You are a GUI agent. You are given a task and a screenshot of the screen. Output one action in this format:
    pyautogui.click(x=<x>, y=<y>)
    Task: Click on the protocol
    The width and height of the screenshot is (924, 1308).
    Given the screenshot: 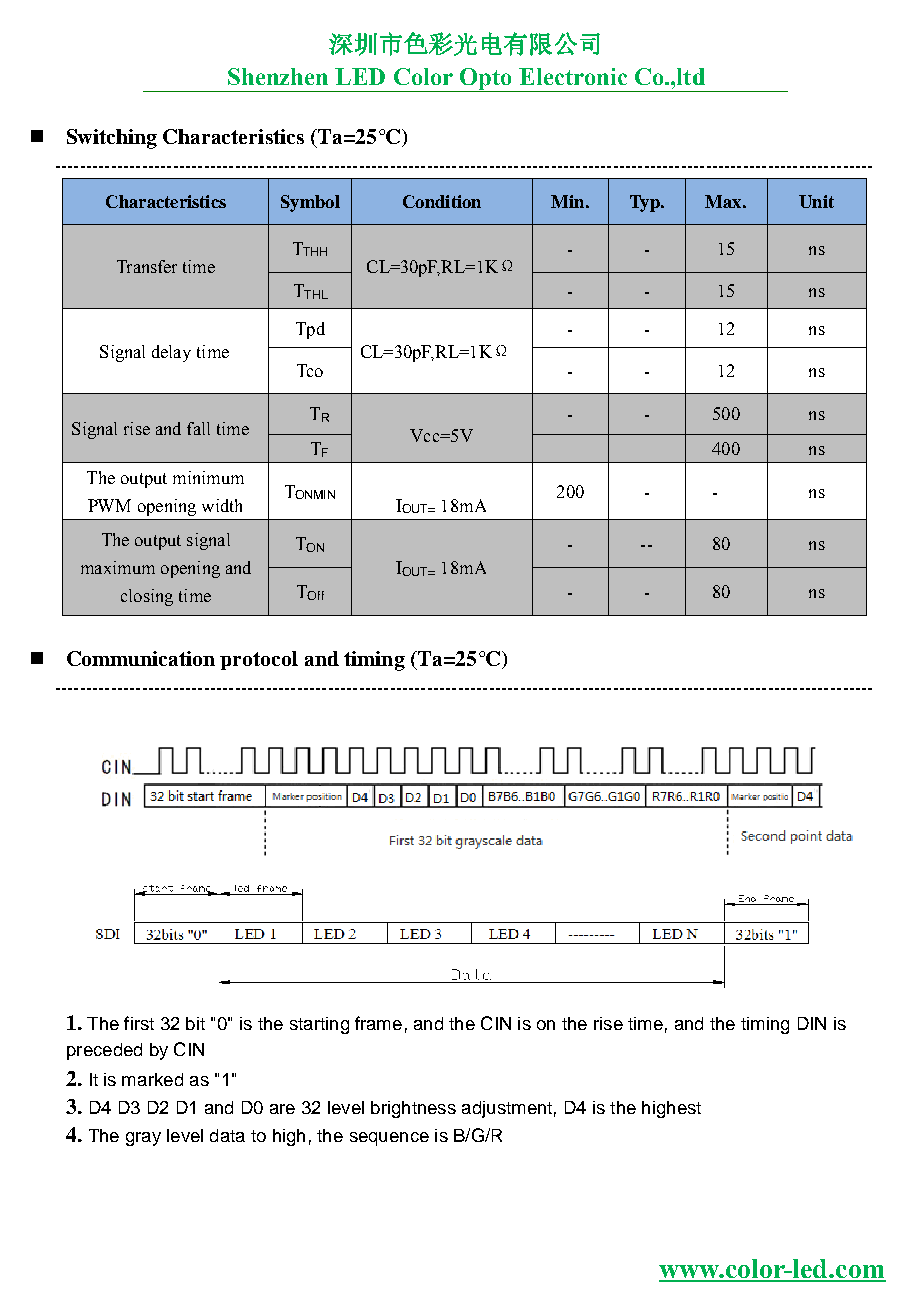 What is the action you would take?
    pyautogui.click(x=259, y=660)
